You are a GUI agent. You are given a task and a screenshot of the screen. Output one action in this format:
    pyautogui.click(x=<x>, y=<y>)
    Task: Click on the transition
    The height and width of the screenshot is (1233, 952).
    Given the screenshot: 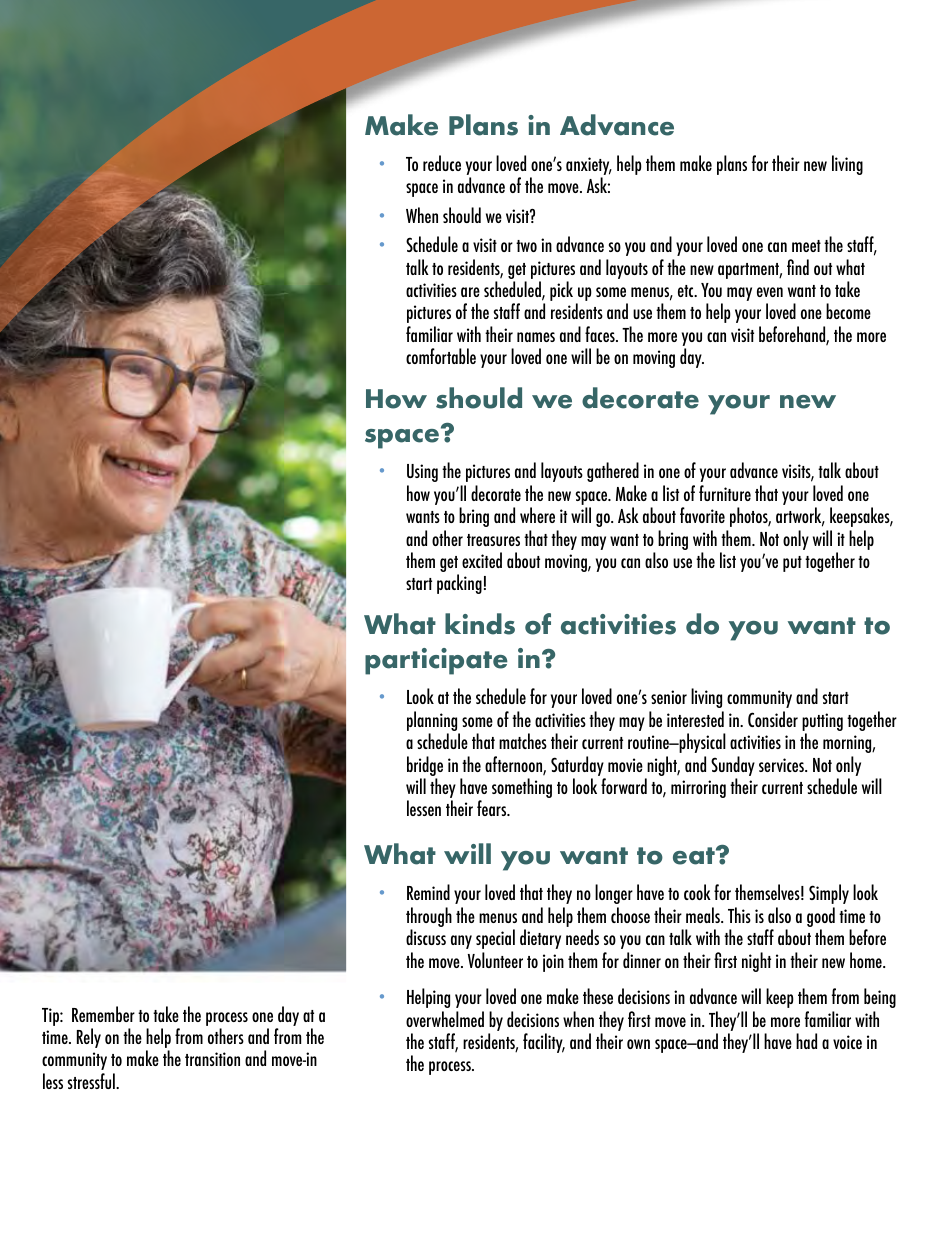 What is the action you would take?
    pyautogui.click(x=212, y=1059)
